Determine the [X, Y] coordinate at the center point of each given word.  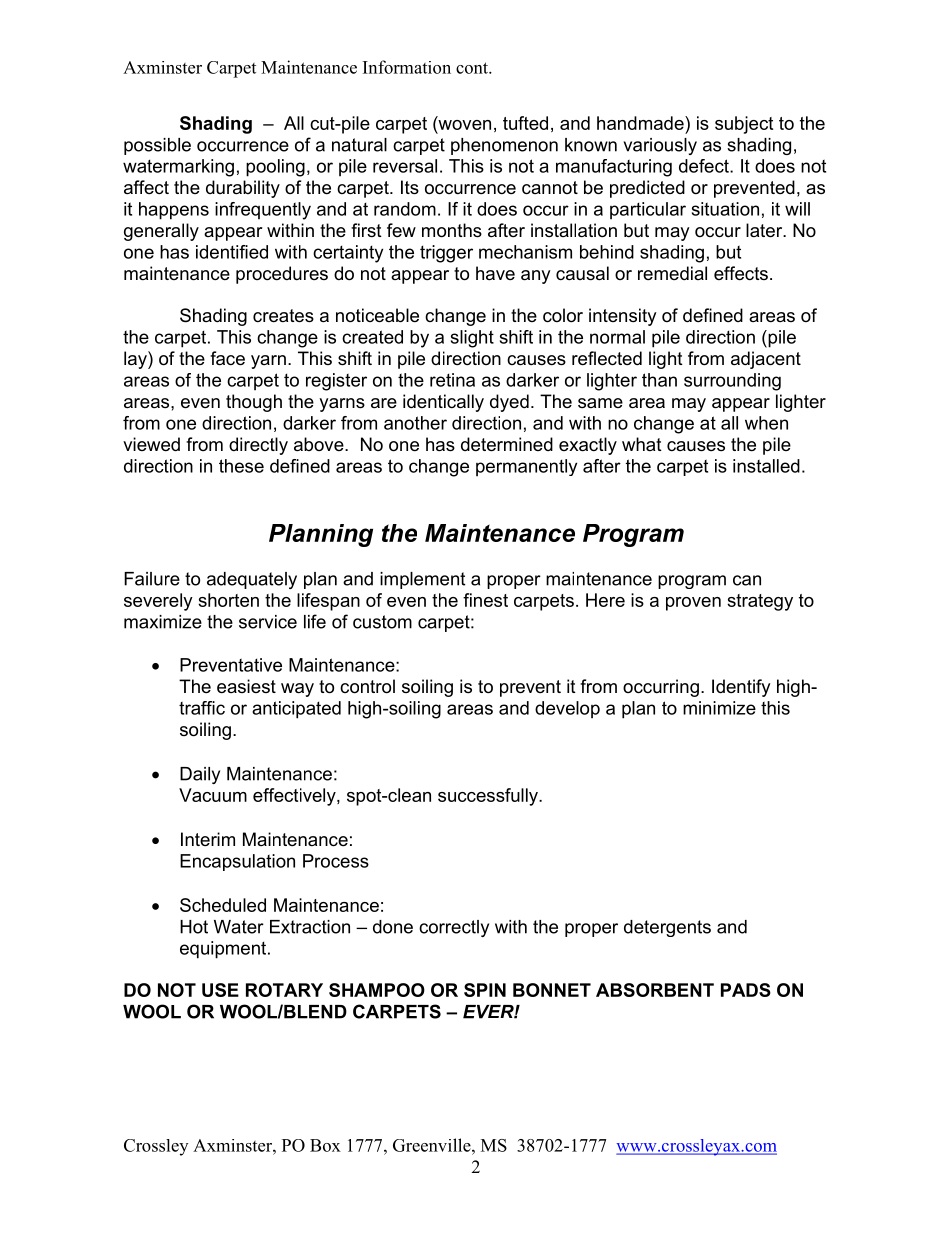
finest [485, 600]
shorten [228, 600]
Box [325, 1145]
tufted [525, 123]
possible [157, 146]
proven [693, 604]
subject [744, 125]
